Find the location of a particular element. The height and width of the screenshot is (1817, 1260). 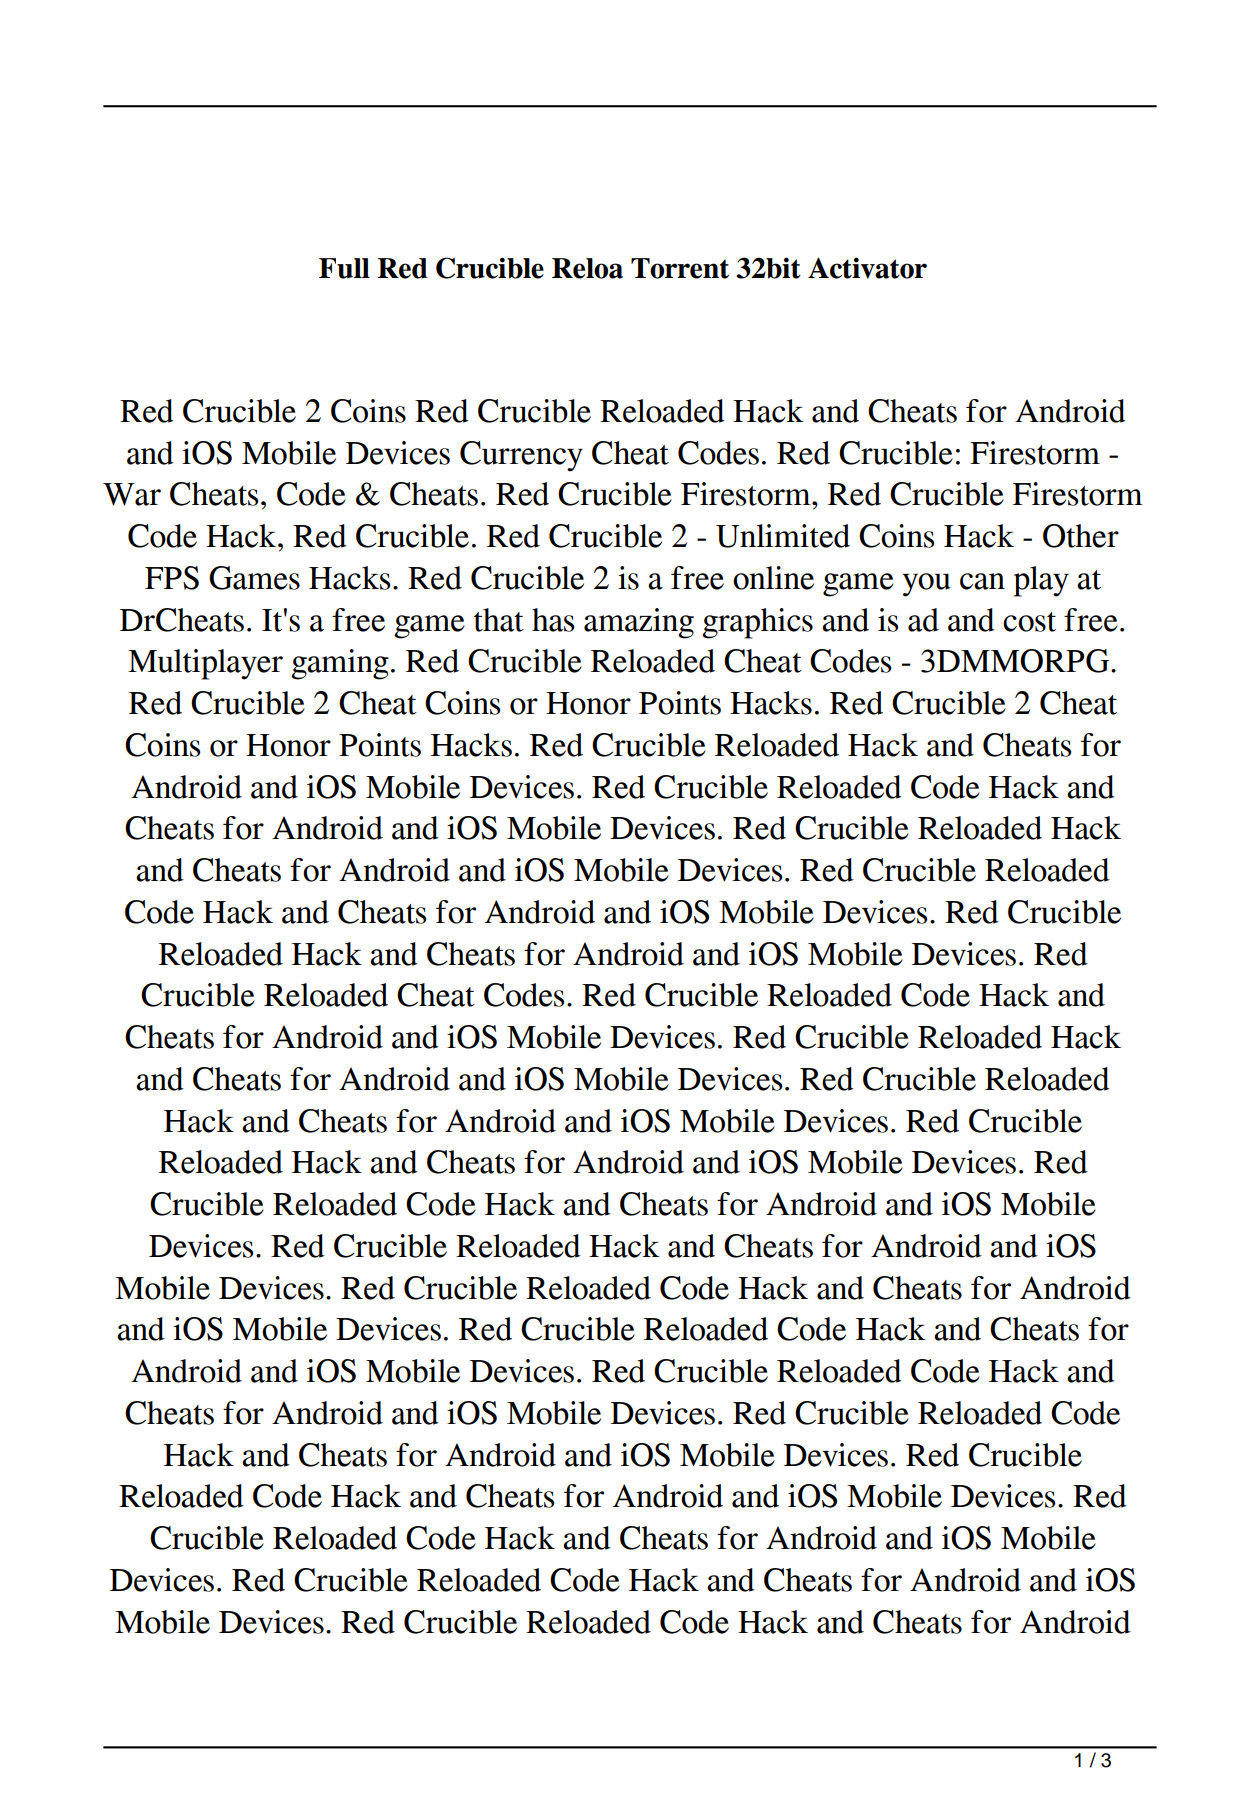

Full is located at coordinates (344, 268).
